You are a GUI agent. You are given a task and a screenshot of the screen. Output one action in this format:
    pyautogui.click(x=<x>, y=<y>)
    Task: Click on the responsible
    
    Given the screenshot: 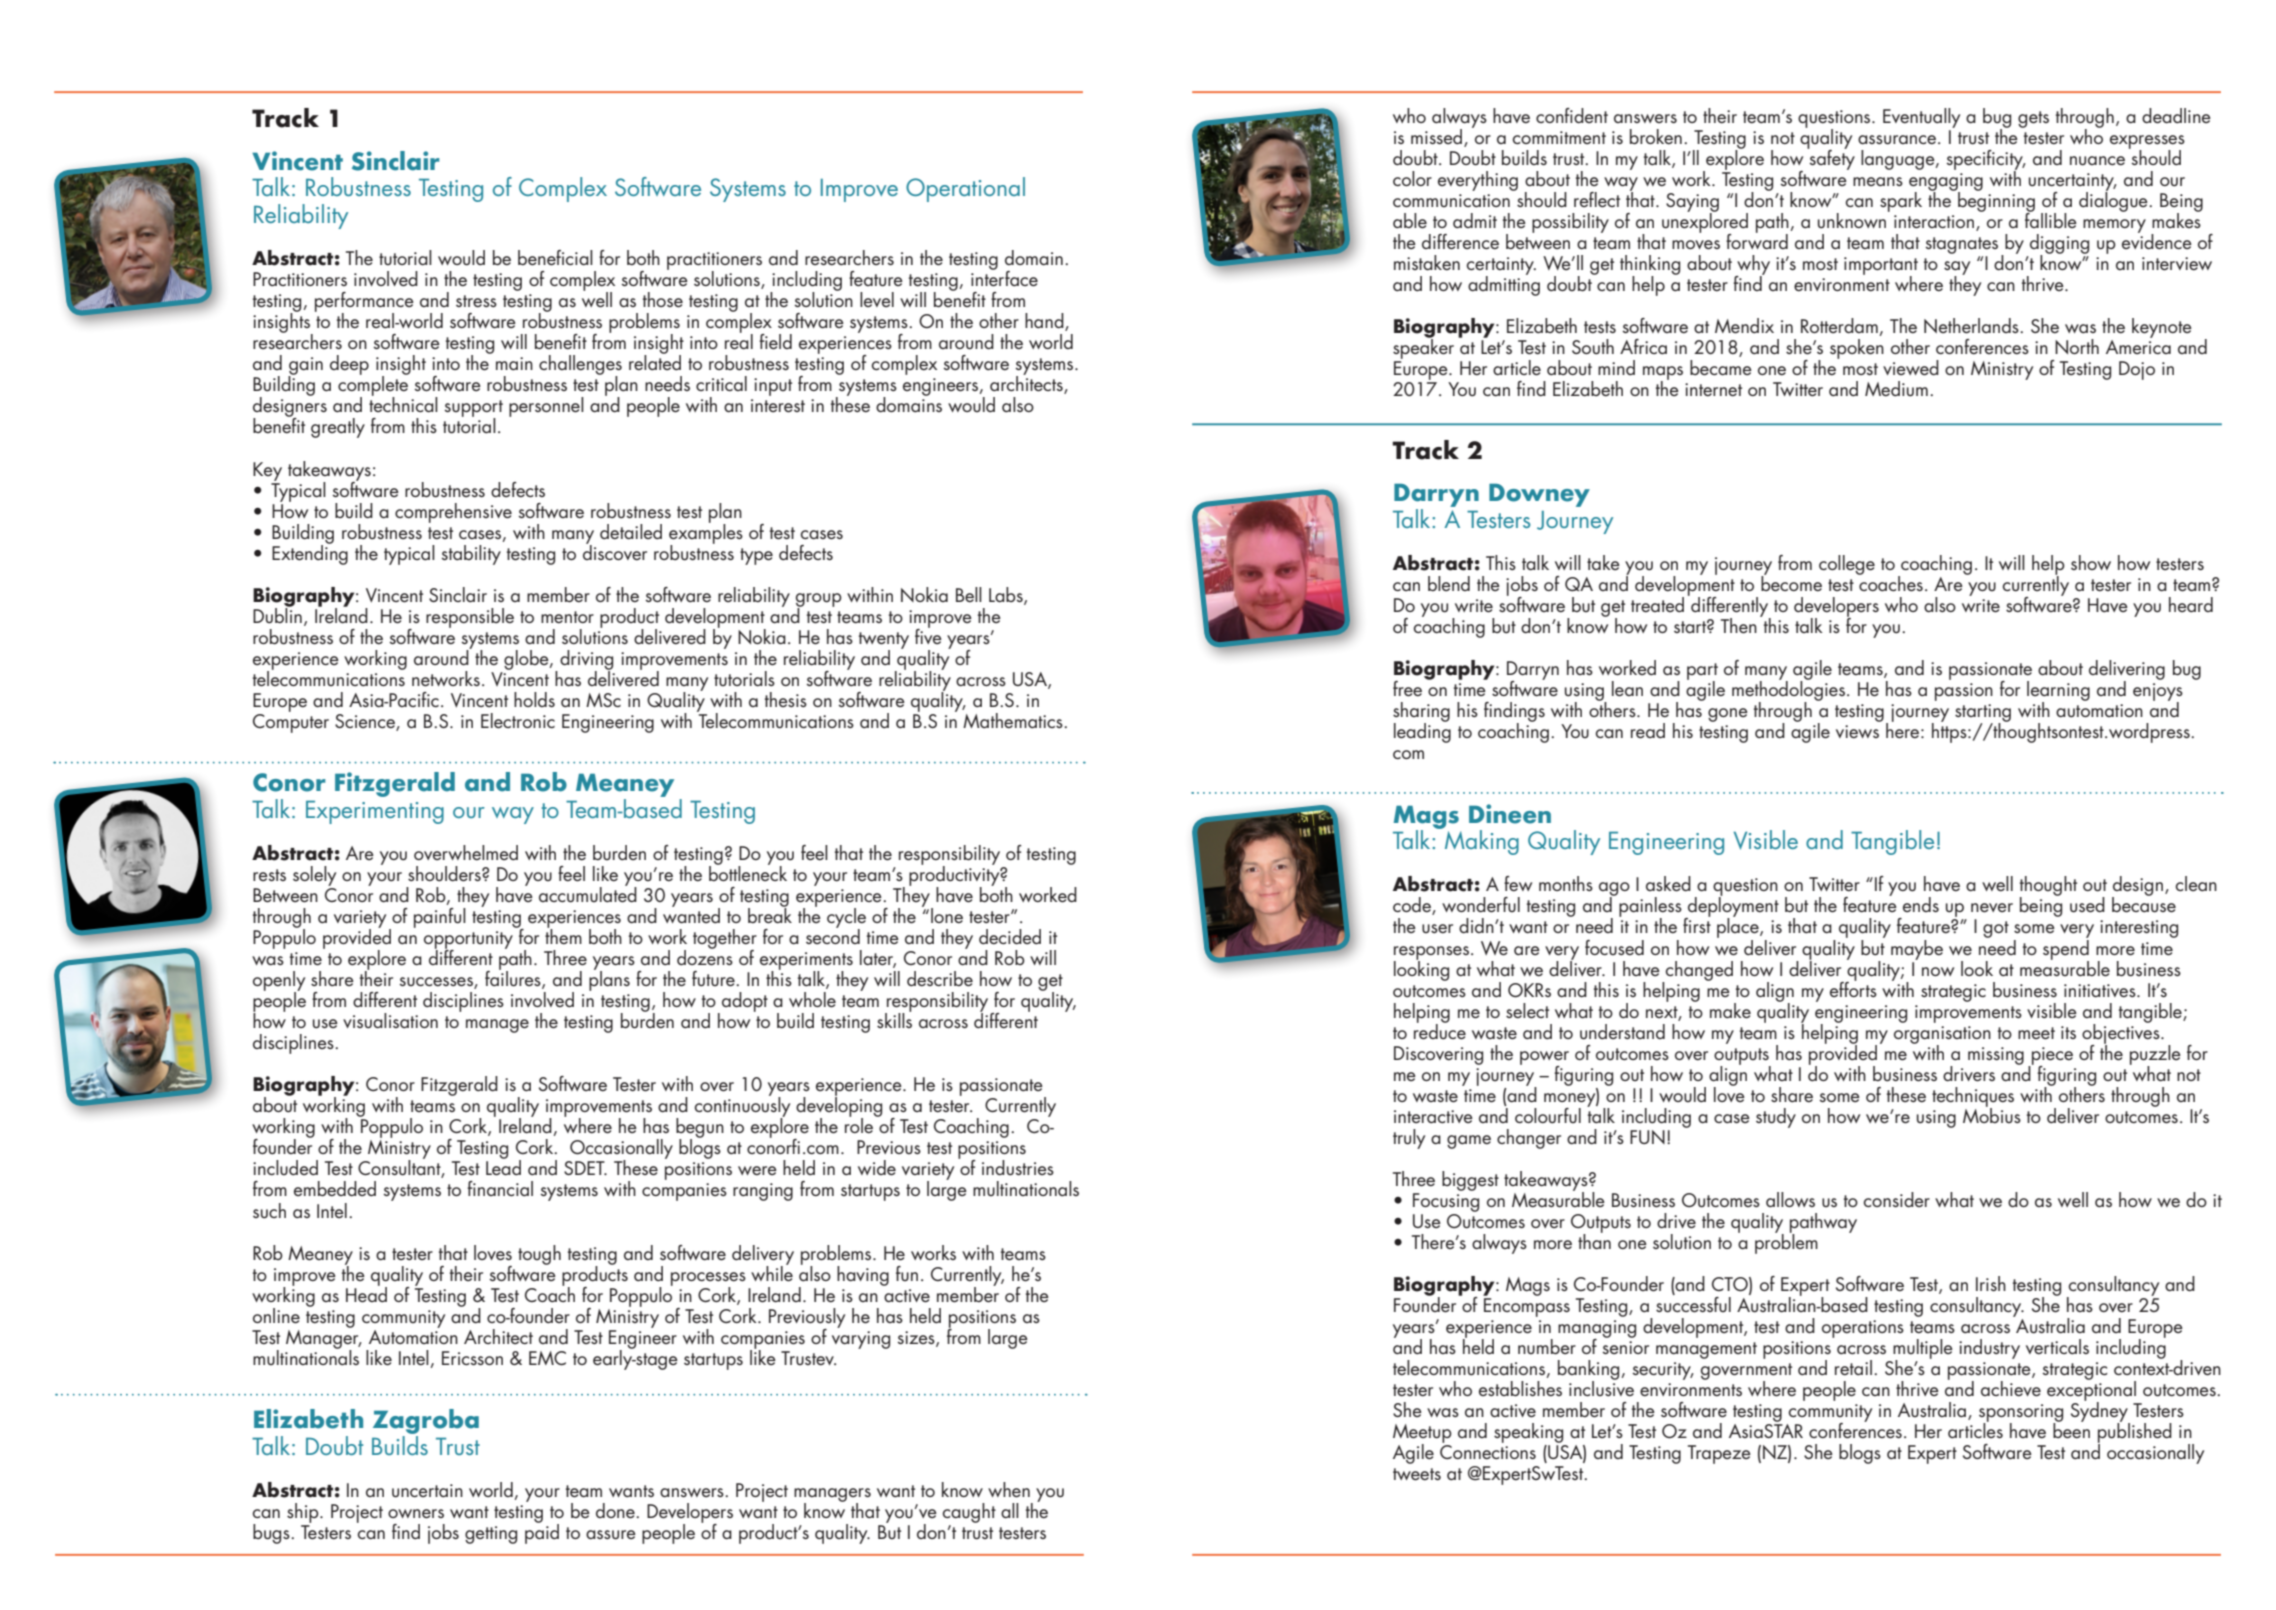 What is the action you would take?
    pyautogui.click(x=470, y=618)
